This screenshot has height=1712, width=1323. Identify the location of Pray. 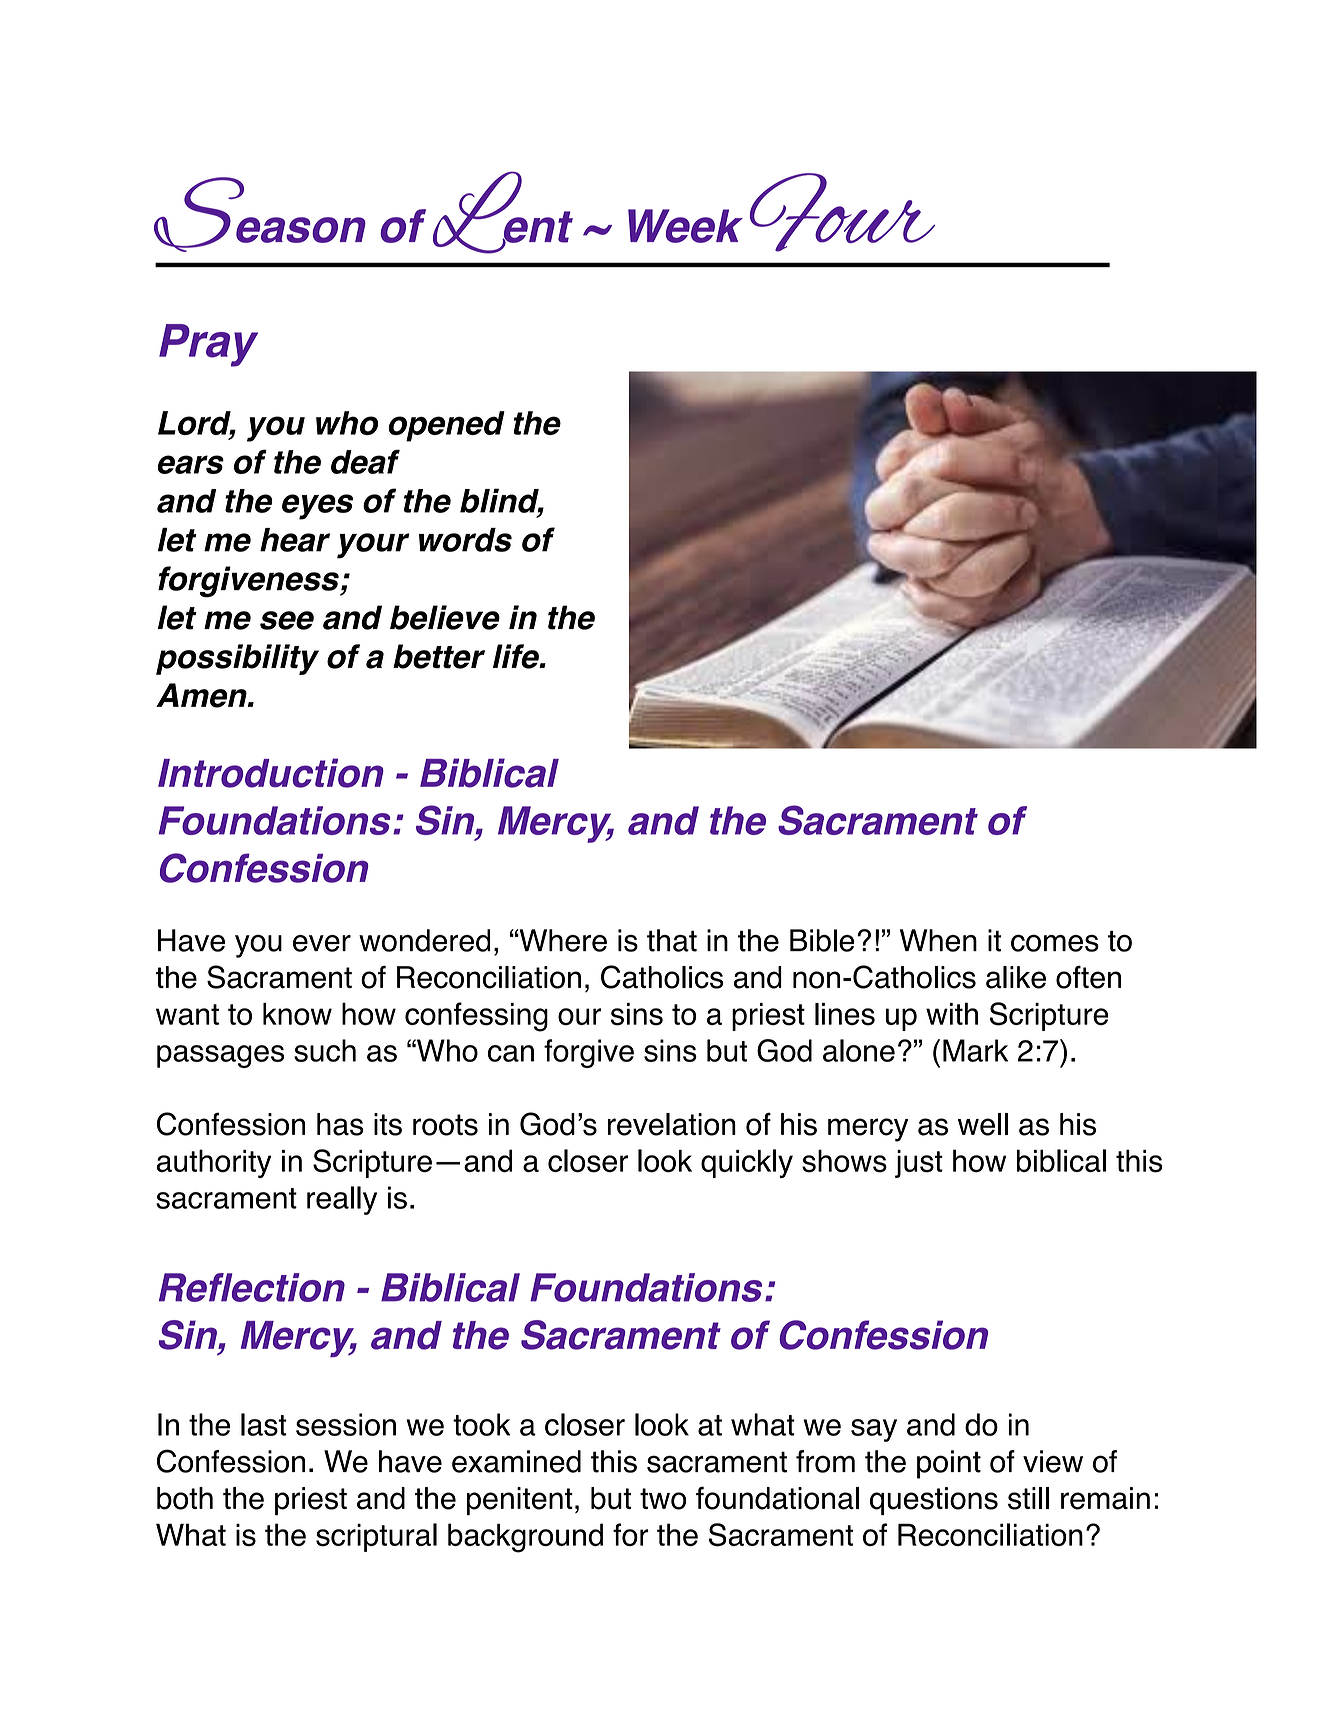
(208, 345).
